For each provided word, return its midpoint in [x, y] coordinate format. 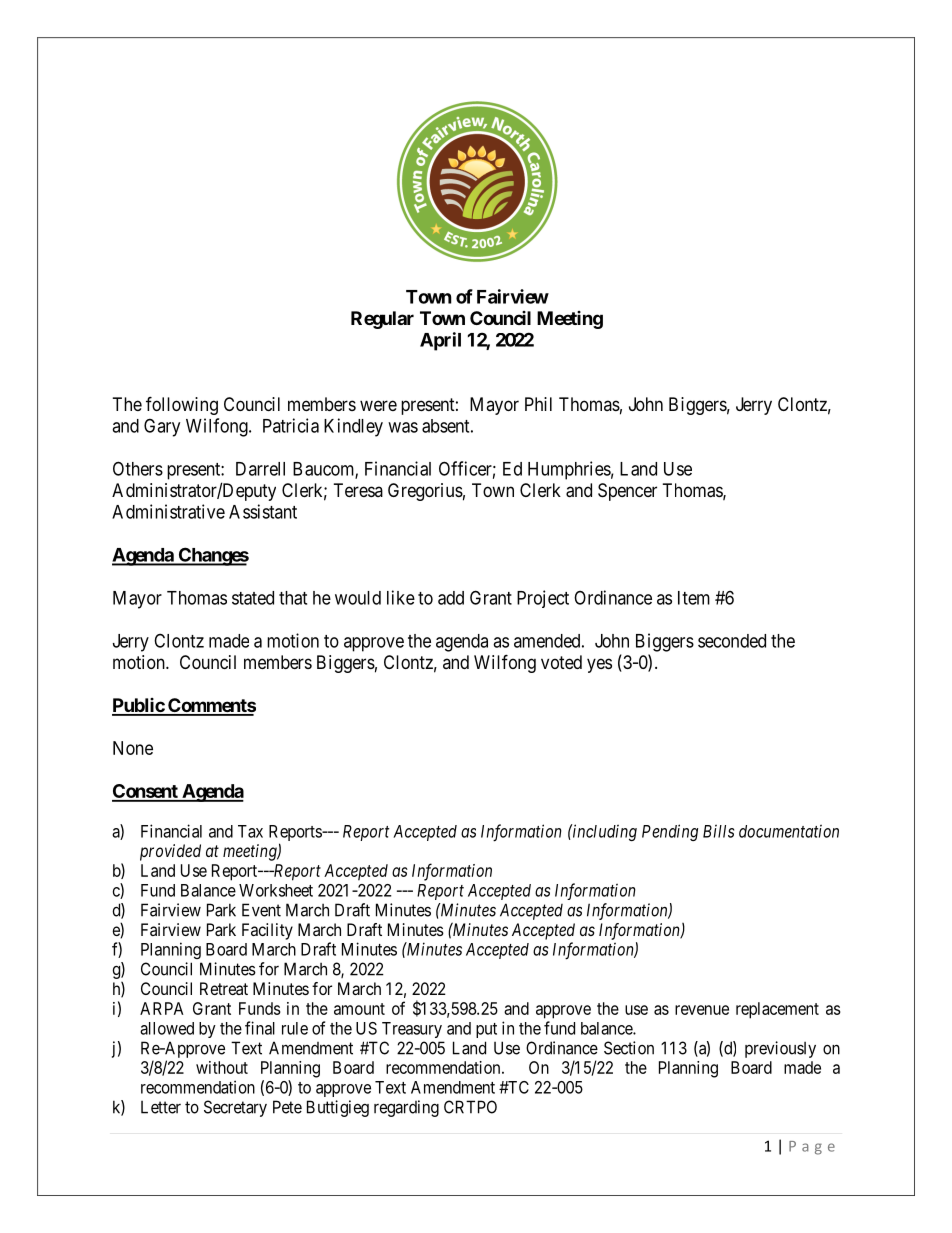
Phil [538, 404]
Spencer [627, 492]
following [182, 405]
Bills [718, 831]
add [451, 598]
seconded [732, 641]
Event [261, 910]
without [222, 1067]
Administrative [168, 511]
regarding [406, 1108]
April [440, 341]
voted [561, 662]
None [133, 748]
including [604, 832]
